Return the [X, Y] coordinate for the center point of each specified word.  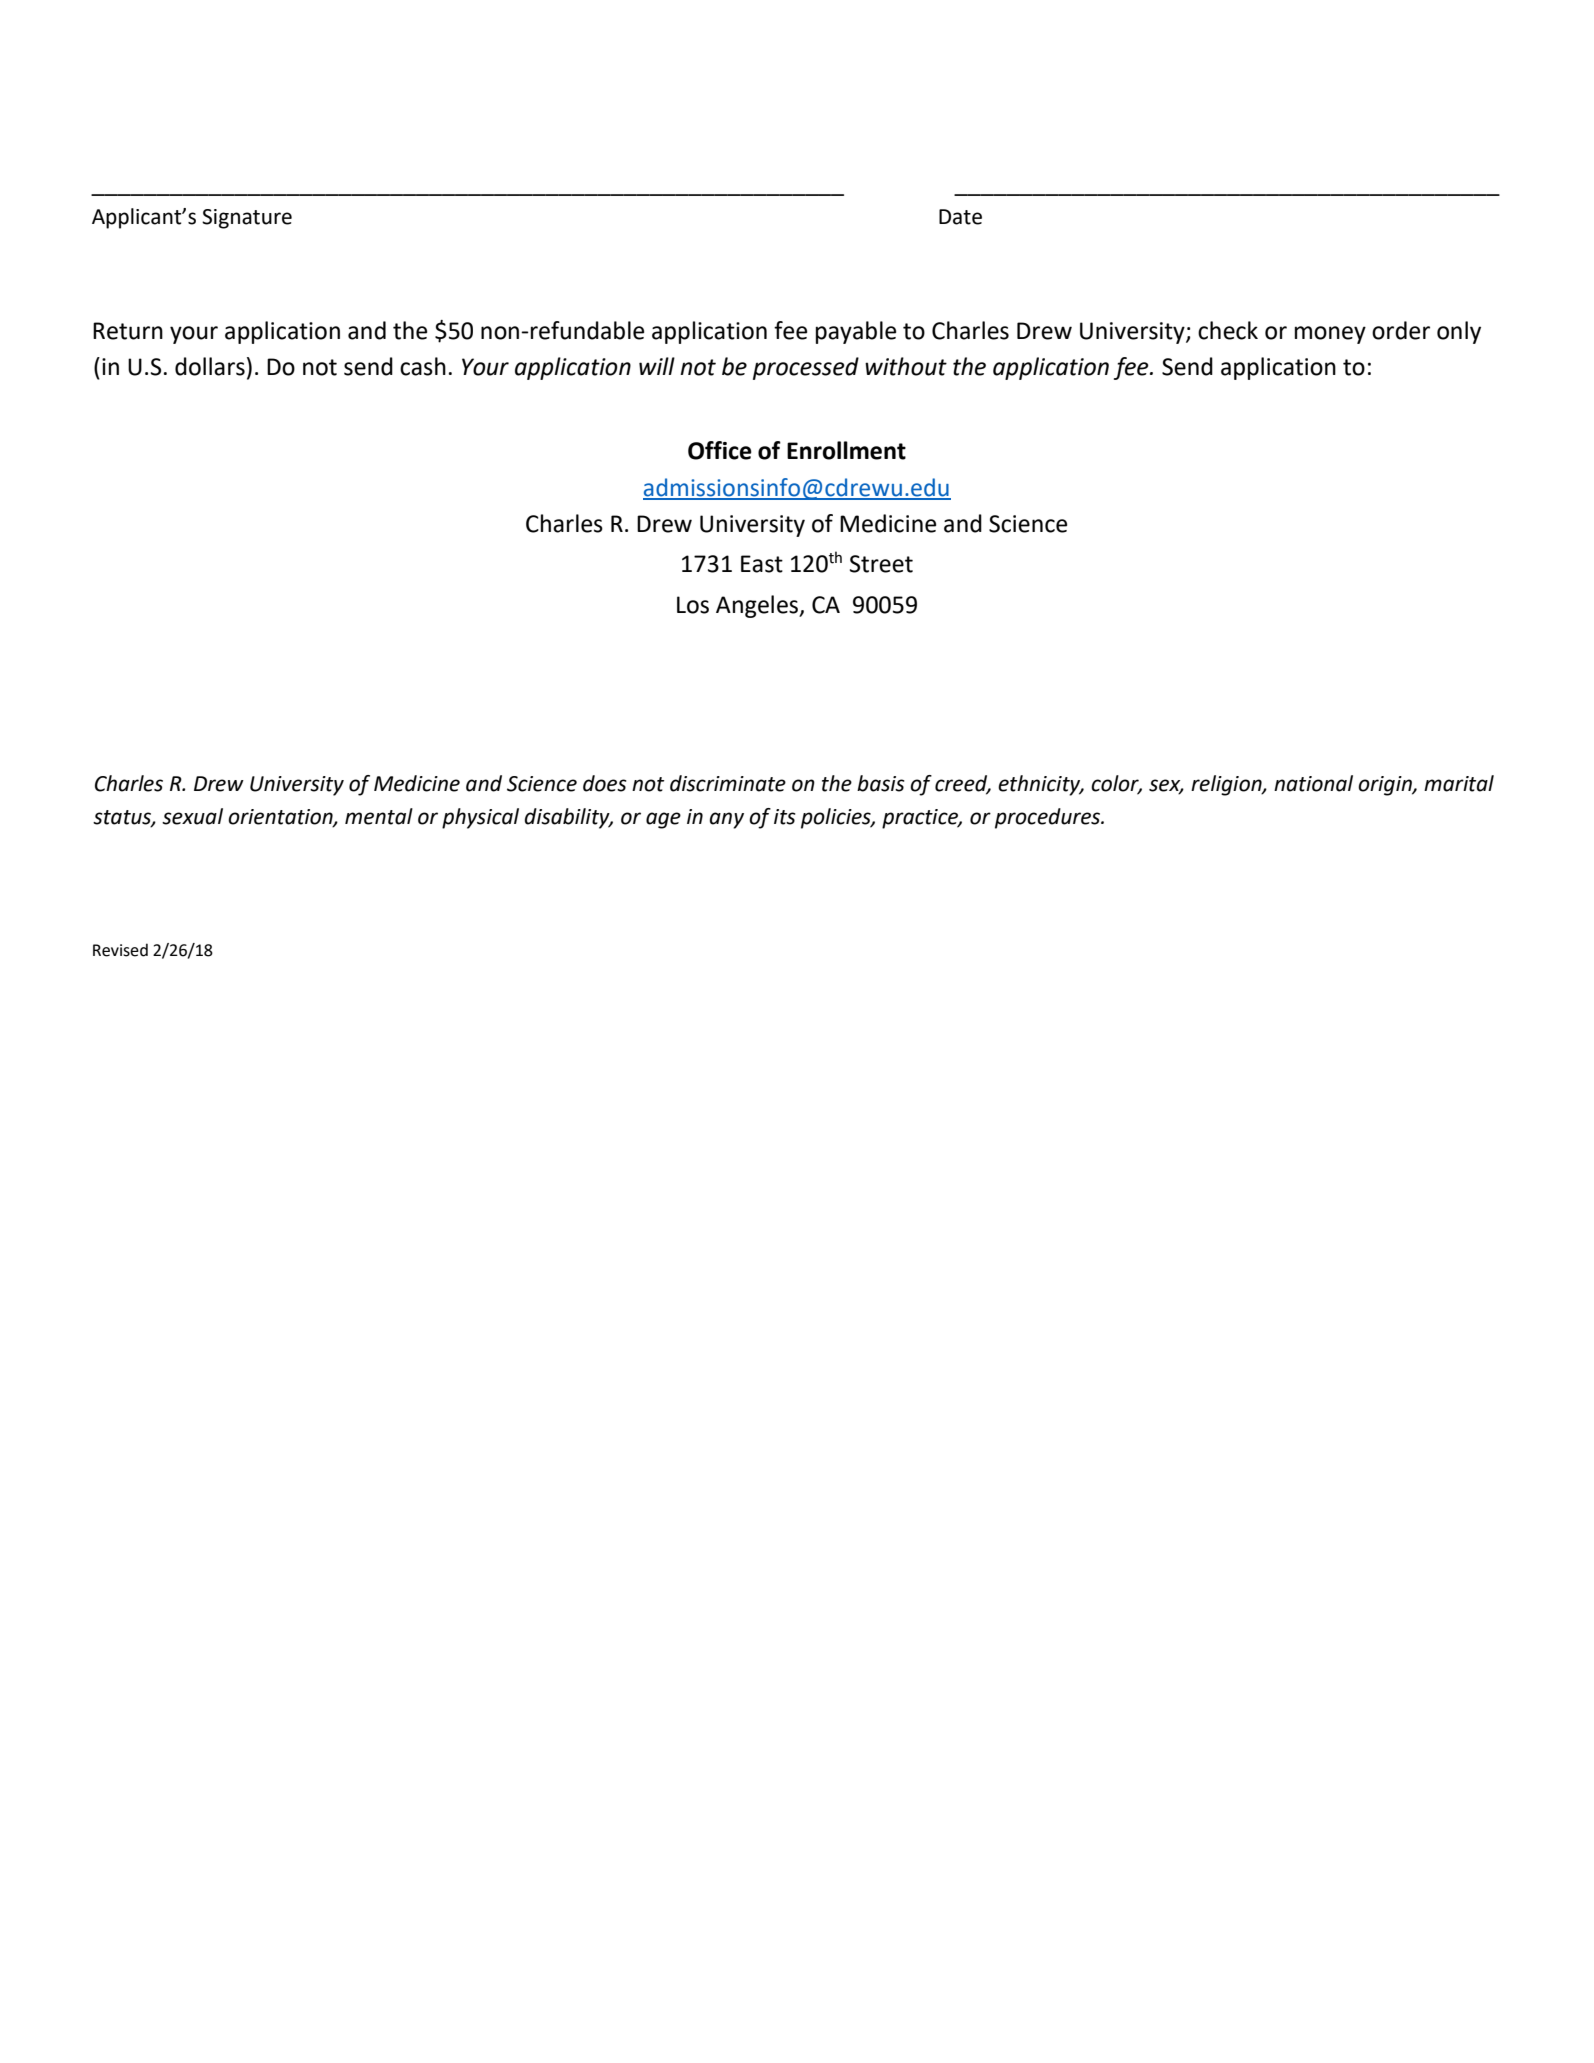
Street [881, 564]
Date [960, 217]
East [762, 564]
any [727, 820]
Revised [120, 950]
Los [693, 605]
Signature [247, 219]
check [1228, 330]
